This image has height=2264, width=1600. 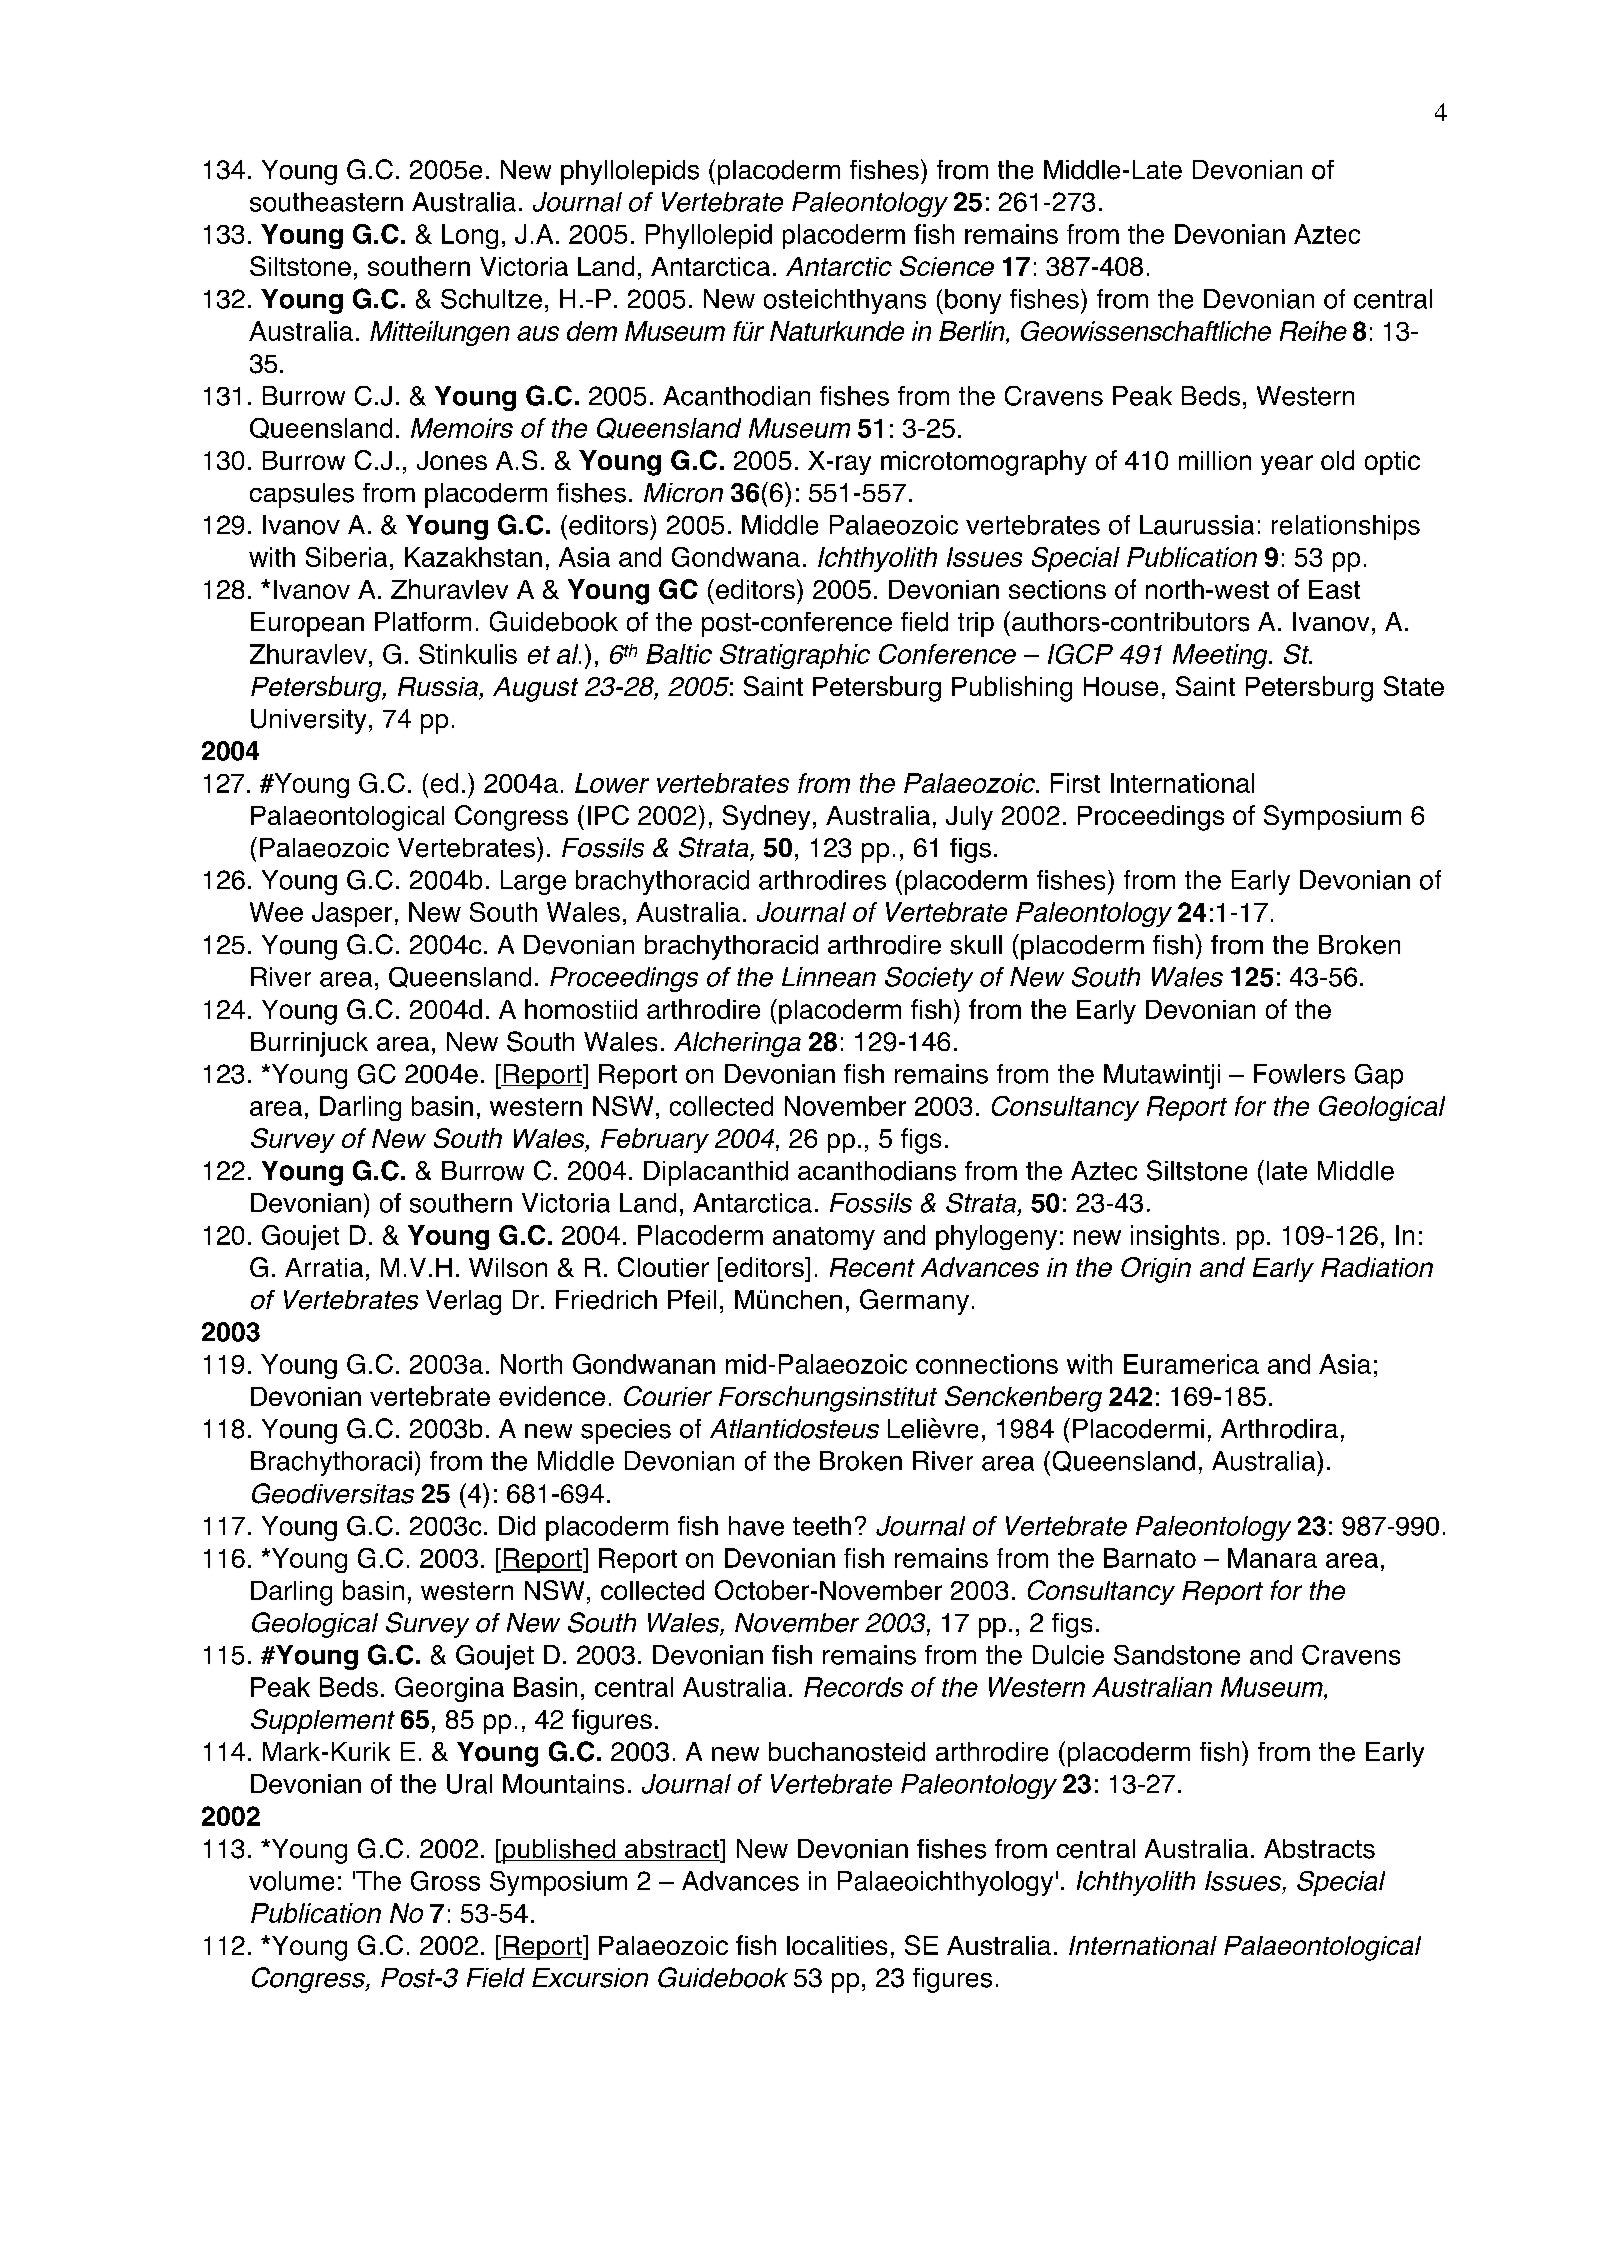 I want to click on Reihe, so click(x=1313, y=331).
